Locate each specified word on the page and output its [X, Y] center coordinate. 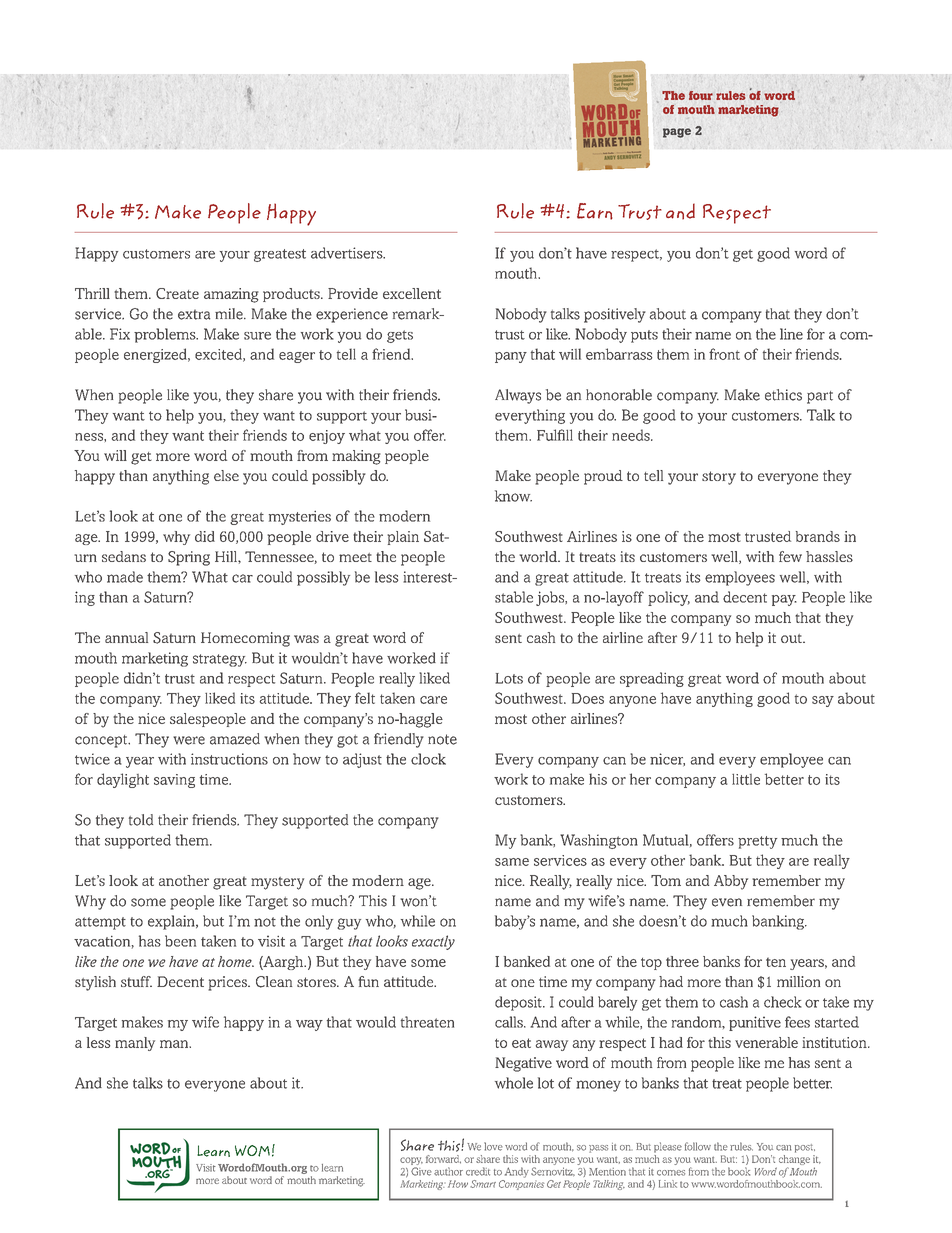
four [701, 95]
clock [428, 759]
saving [174, 781]
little [746, 779]
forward [443, 1159]
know [513, 496]
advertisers [348, 253]
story [719, 478]
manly [135, 1044]
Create [177, 293]
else [226, 475]
